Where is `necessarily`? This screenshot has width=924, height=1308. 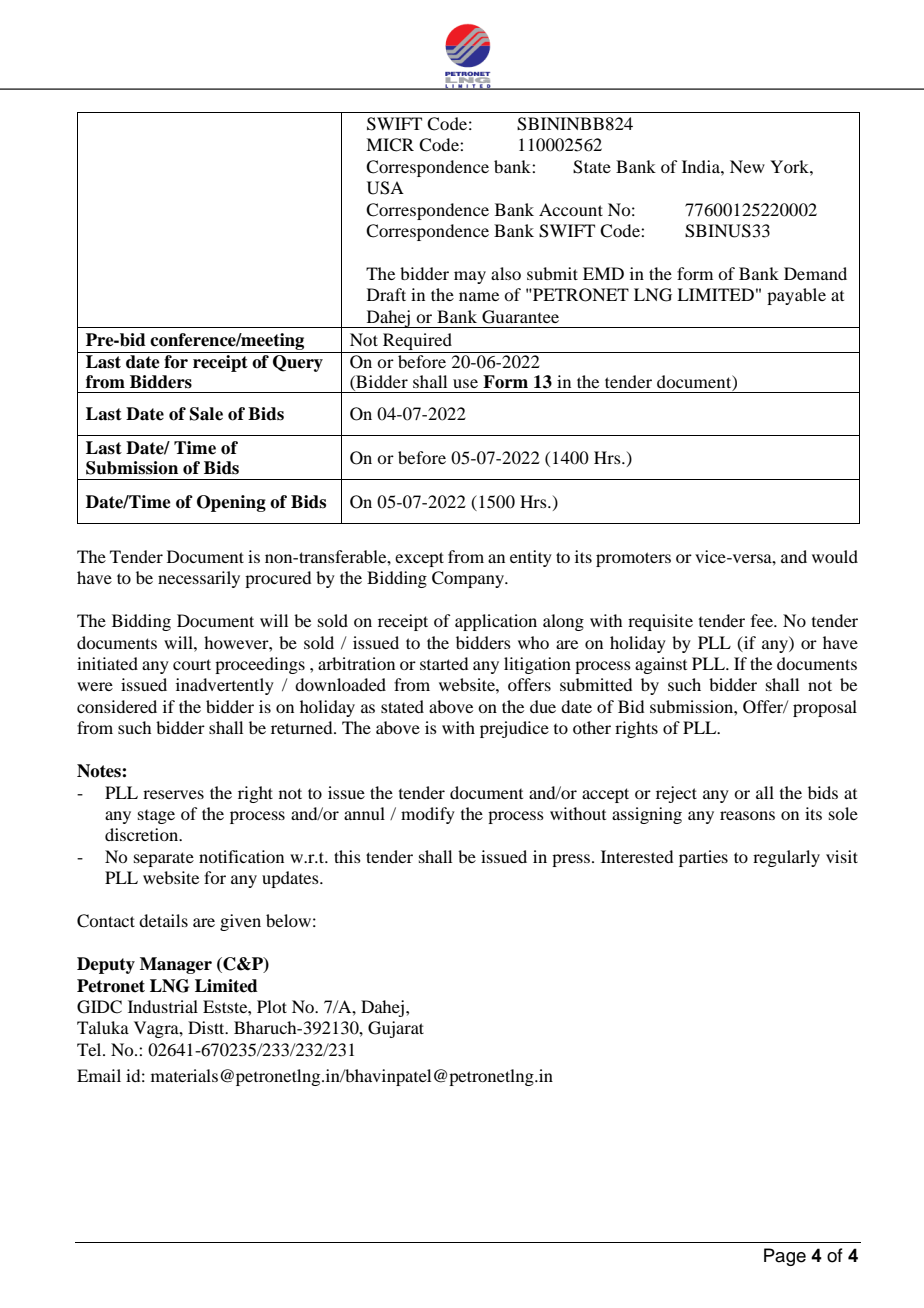 necessarily is located at coordinates (199, 579).
